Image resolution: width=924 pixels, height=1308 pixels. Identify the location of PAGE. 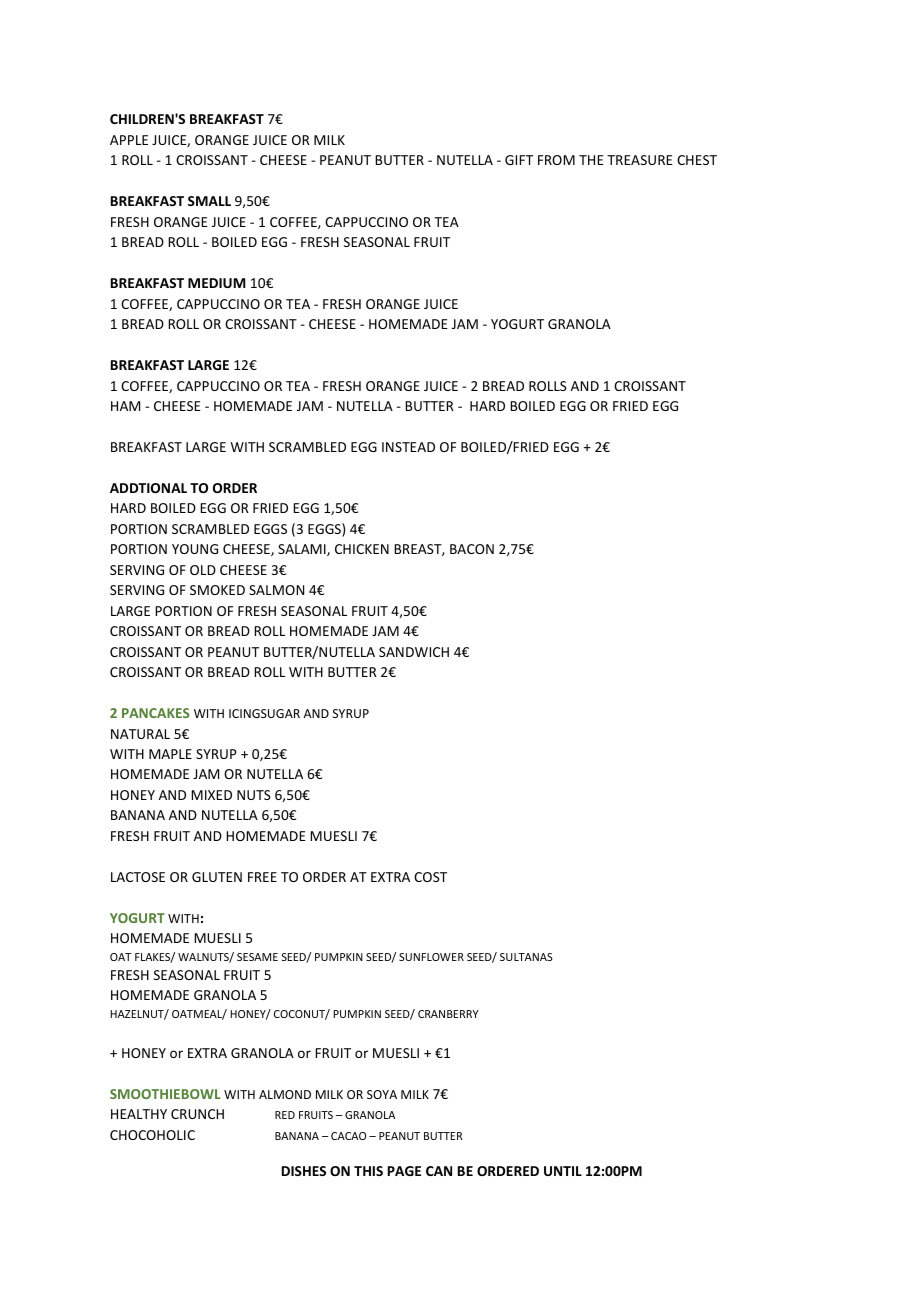
(404, 1171).
